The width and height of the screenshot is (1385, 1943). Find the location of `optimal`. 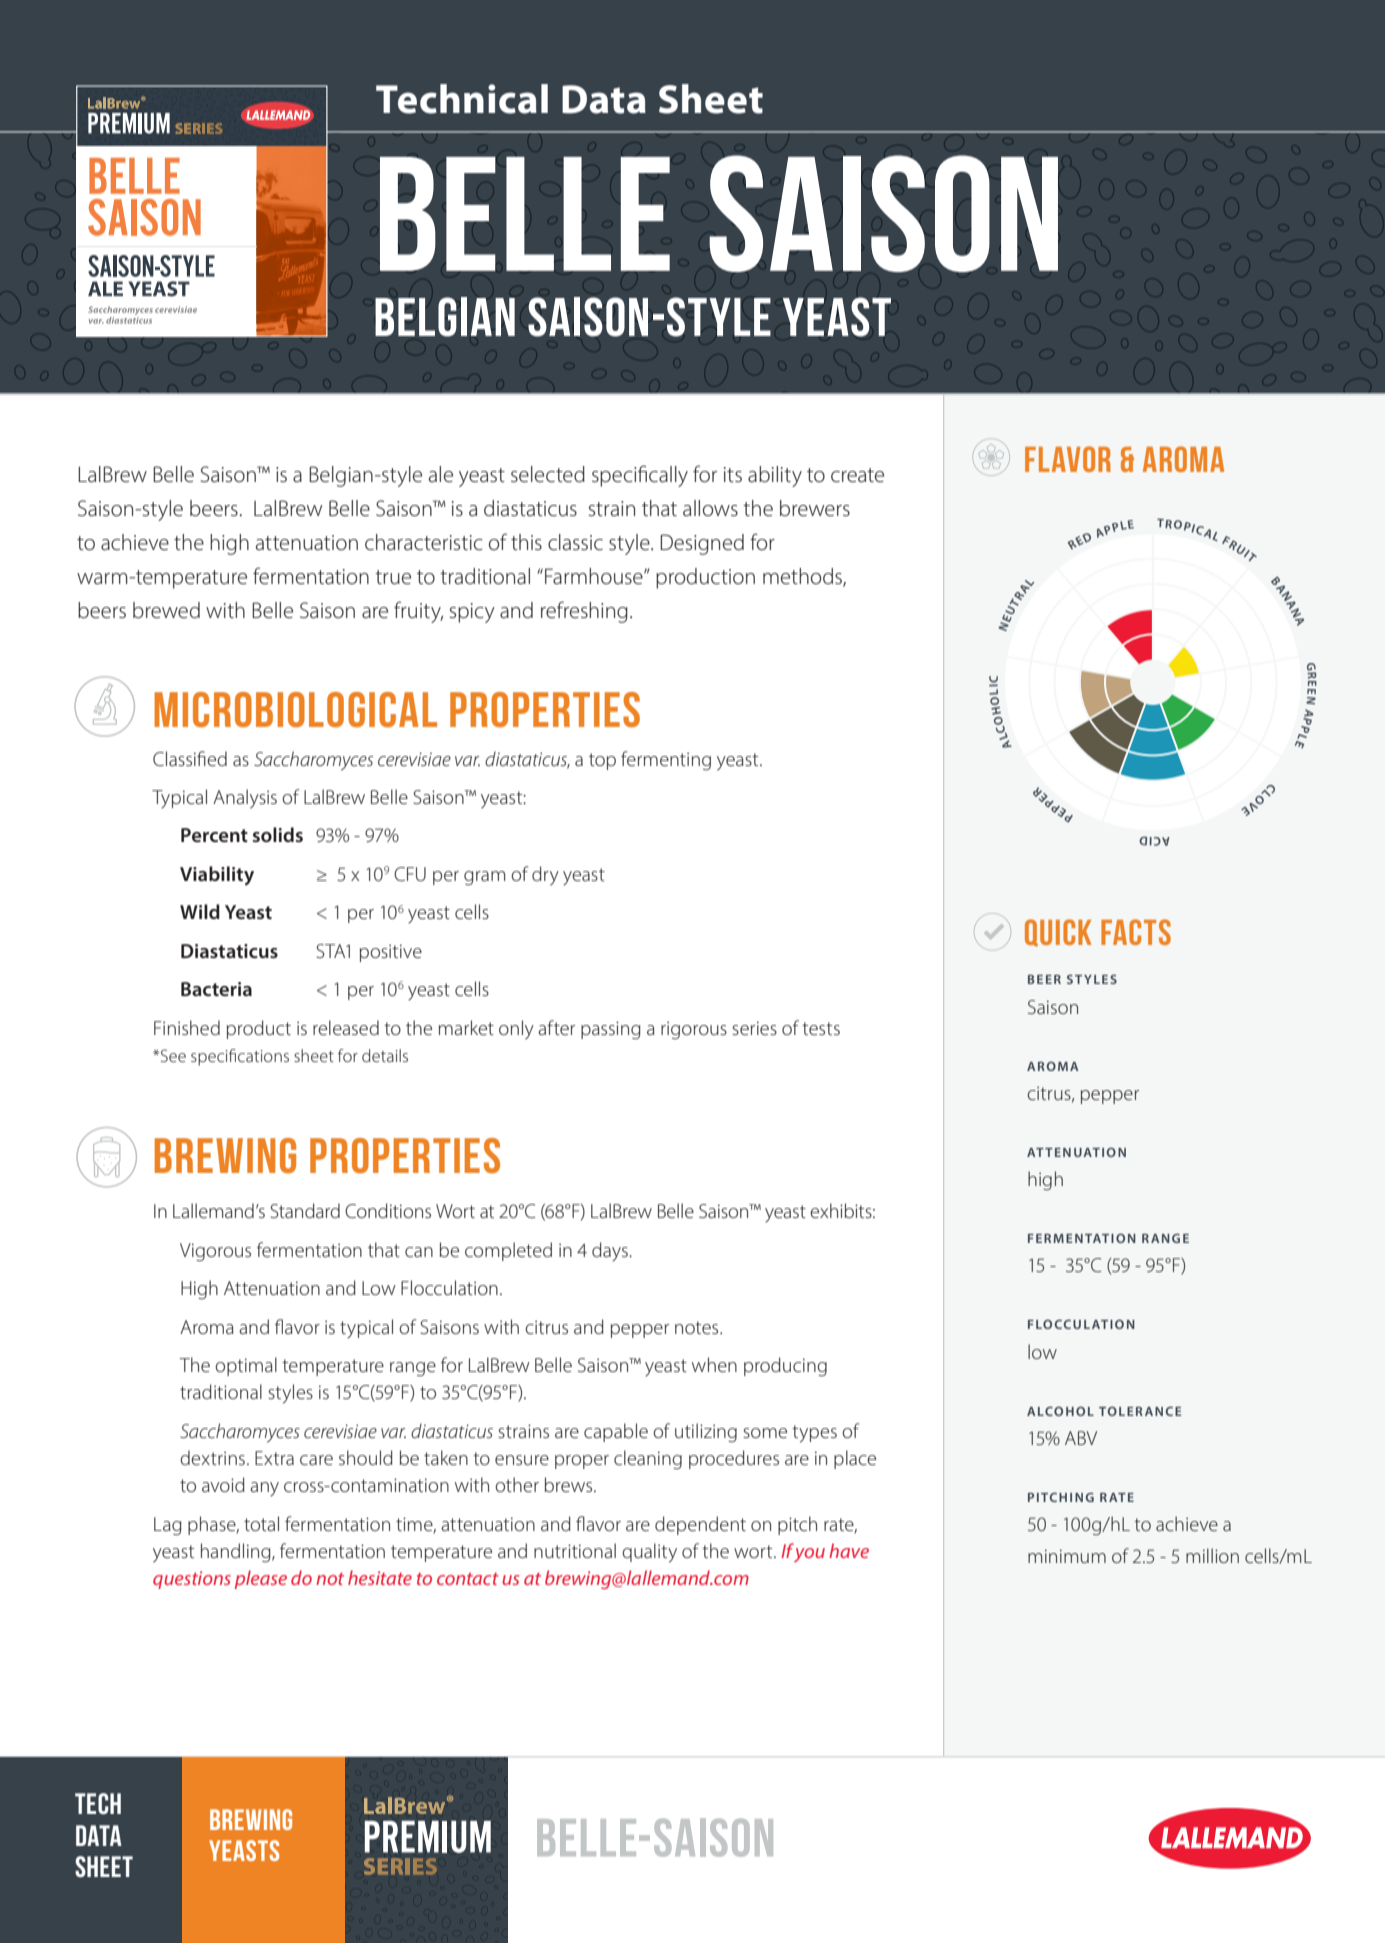

optimal is located at coordinates (246, 1366).
